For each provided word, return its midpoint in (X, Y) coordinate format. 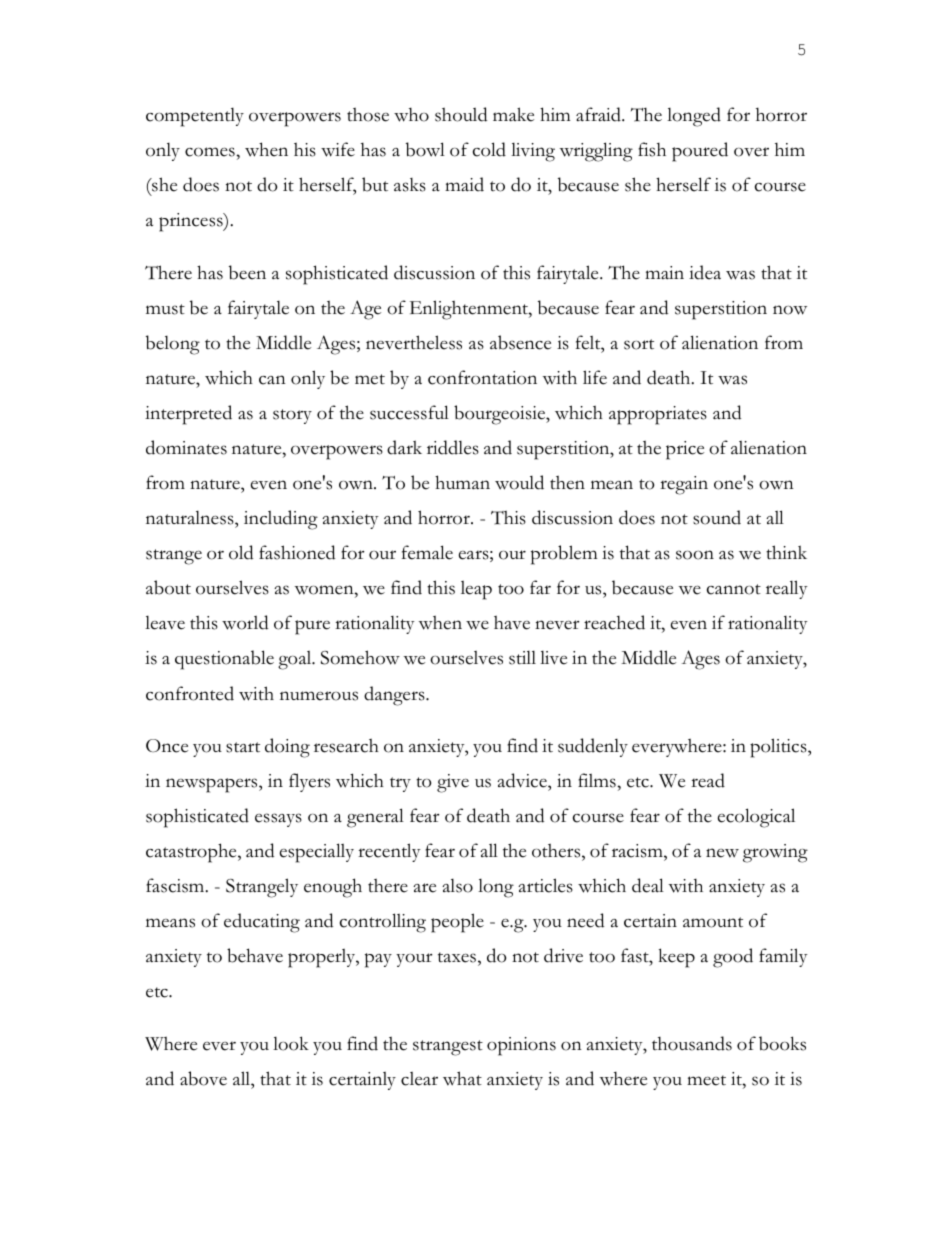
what (462, 1078)
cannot (734, 589)
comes (211, 152)
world (245, 622)
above (203, 1078)
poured (700, 152)
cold (489, 149)
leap (476, 590)
